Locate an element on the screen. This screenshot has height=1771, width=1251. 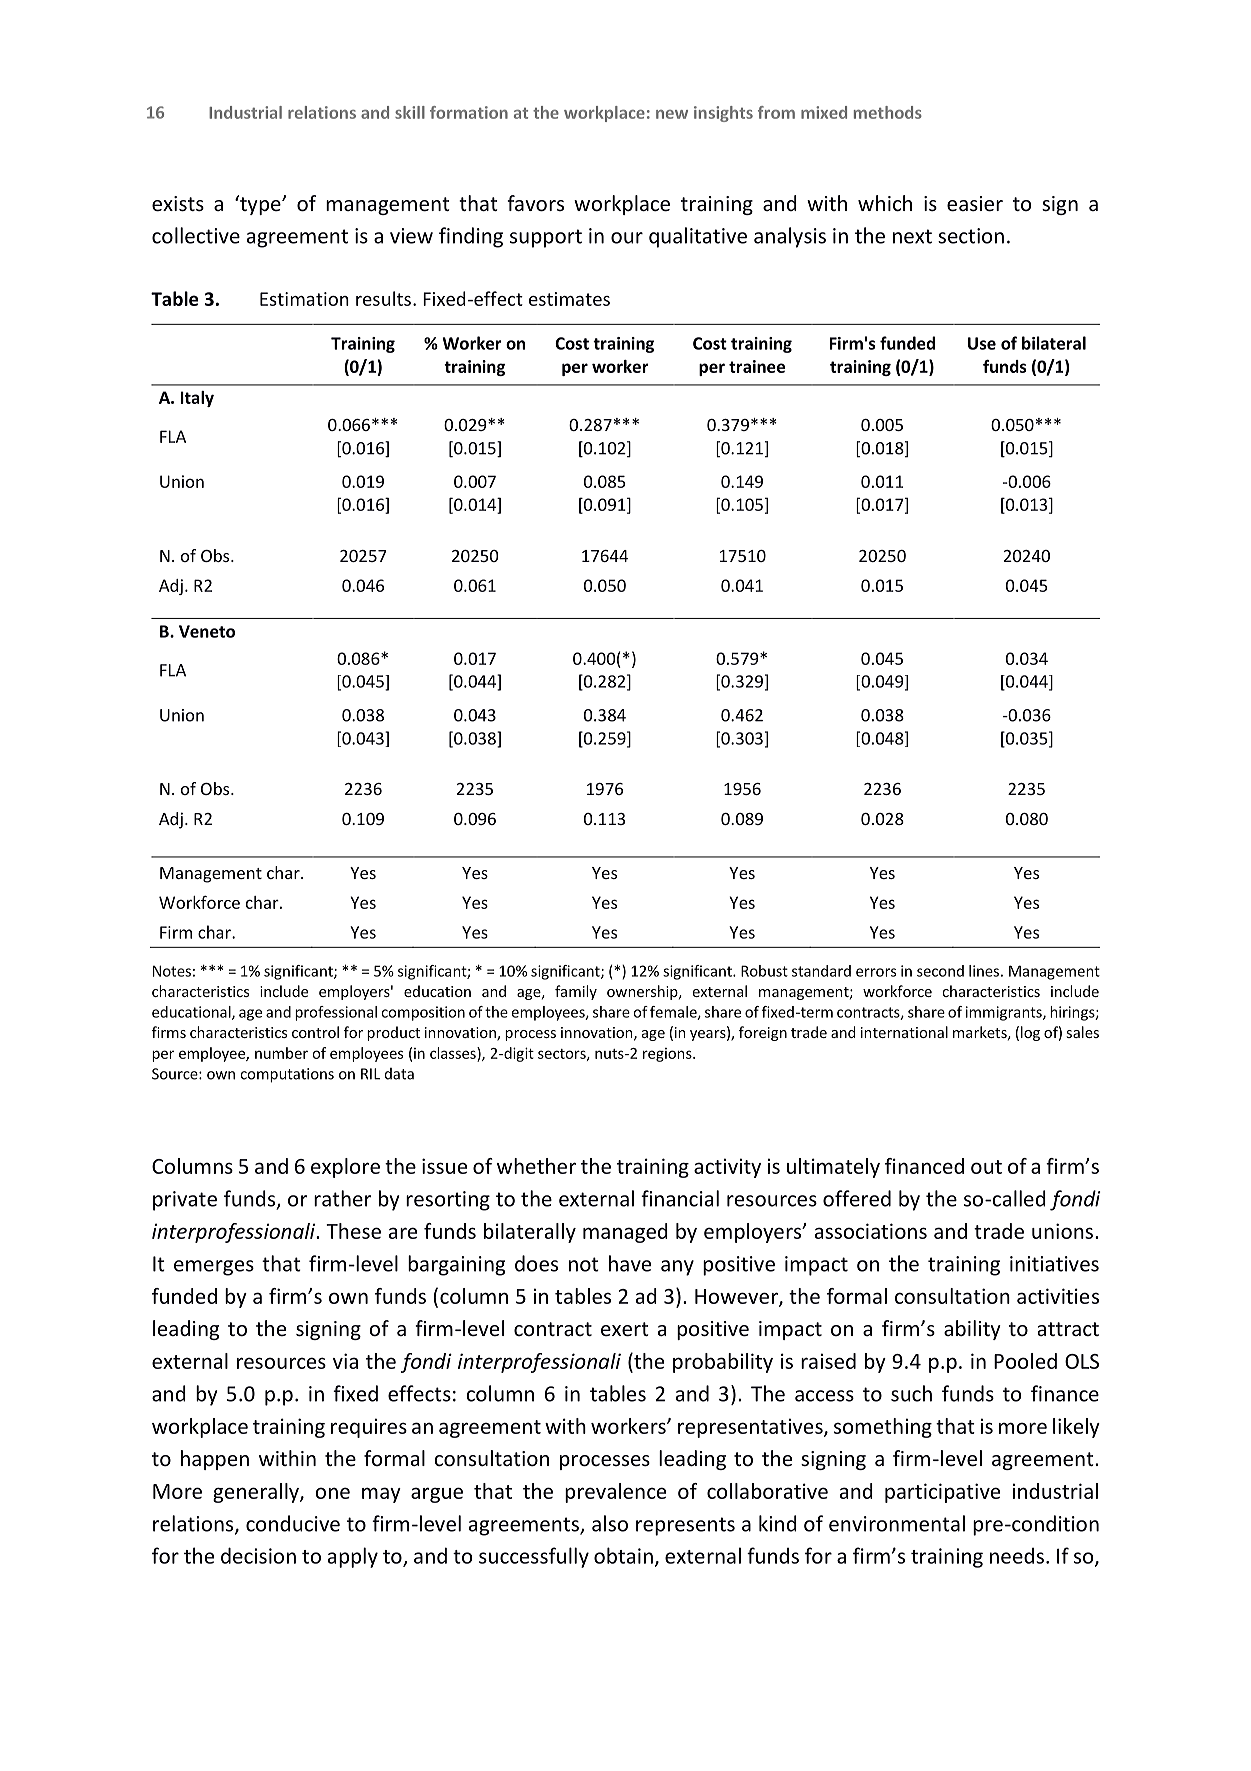
type is located at coordinates (260, 205).
